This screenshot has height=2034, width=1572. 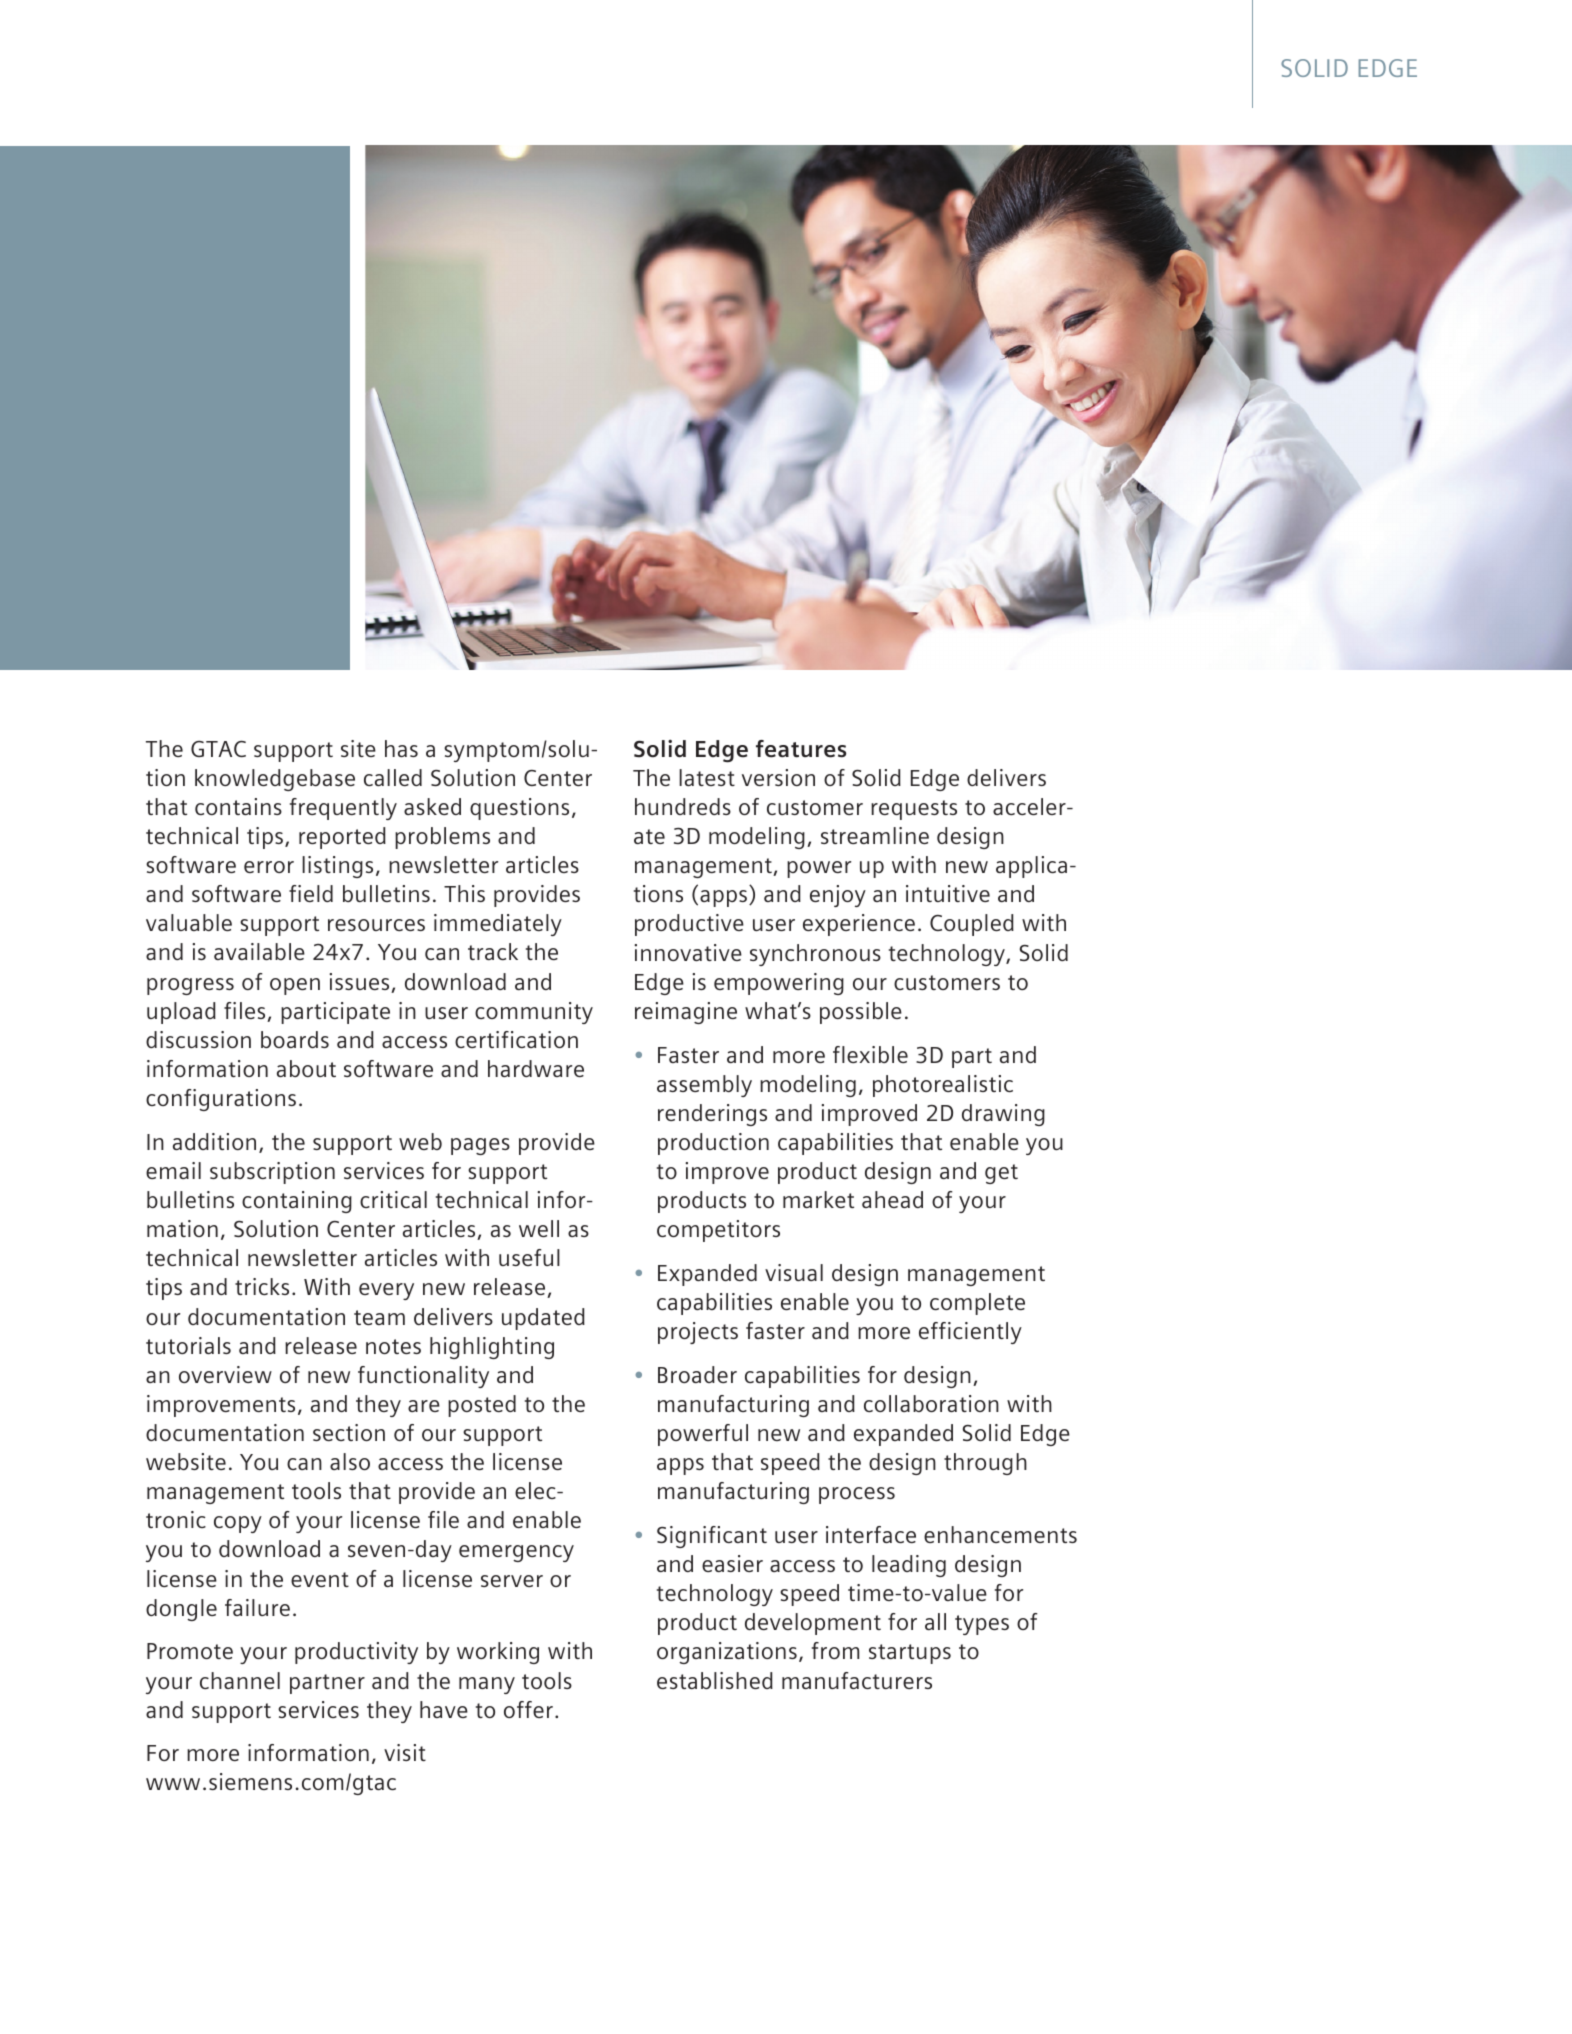 I want to click on channel, so click(x=240, y=1680).
